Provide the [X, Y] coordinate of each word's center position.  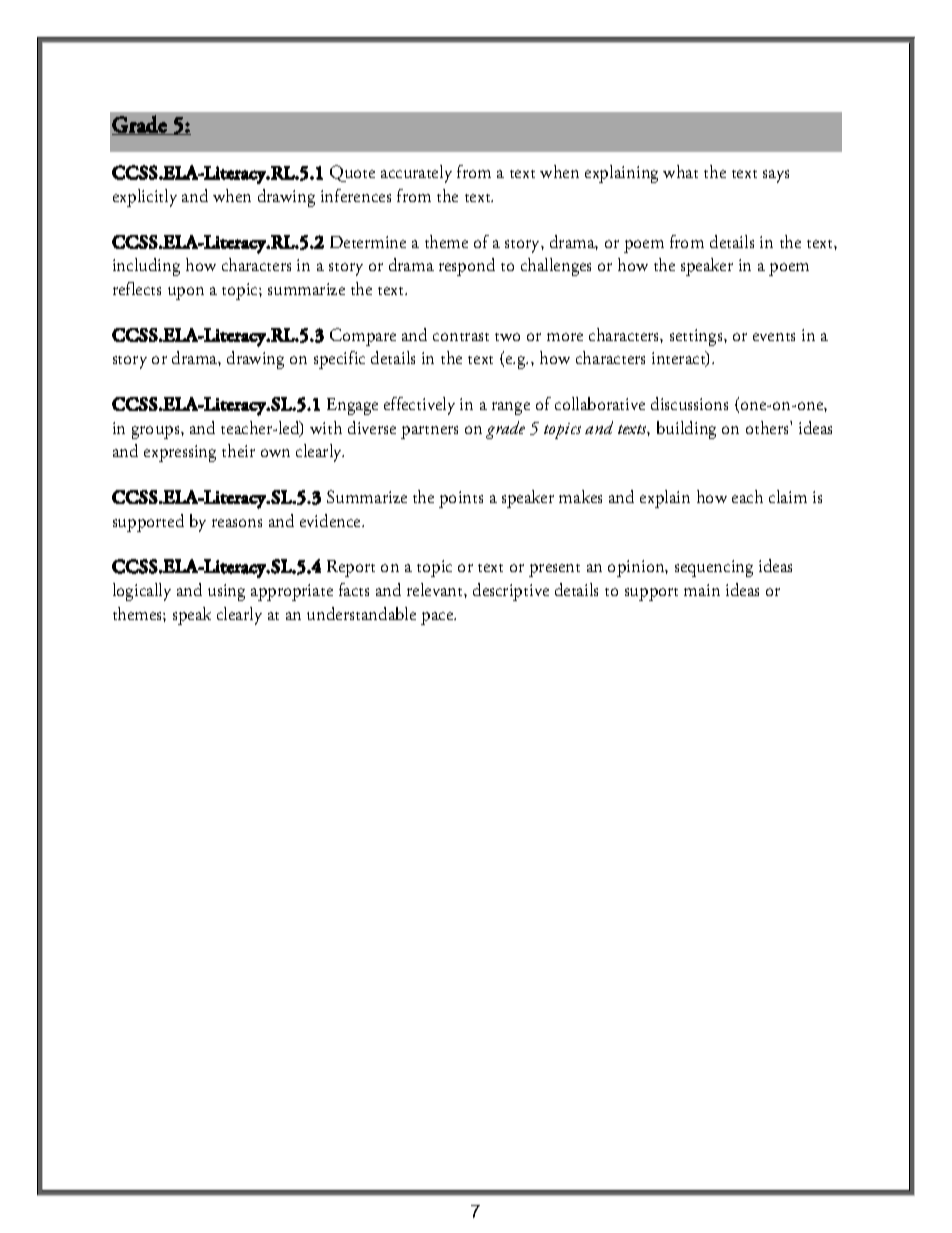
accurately [416, 174]
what [680, 171]
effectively [419, 406]
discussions [689, 403]
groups [157, 432]
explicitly [145, 198]
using [226, 592]
